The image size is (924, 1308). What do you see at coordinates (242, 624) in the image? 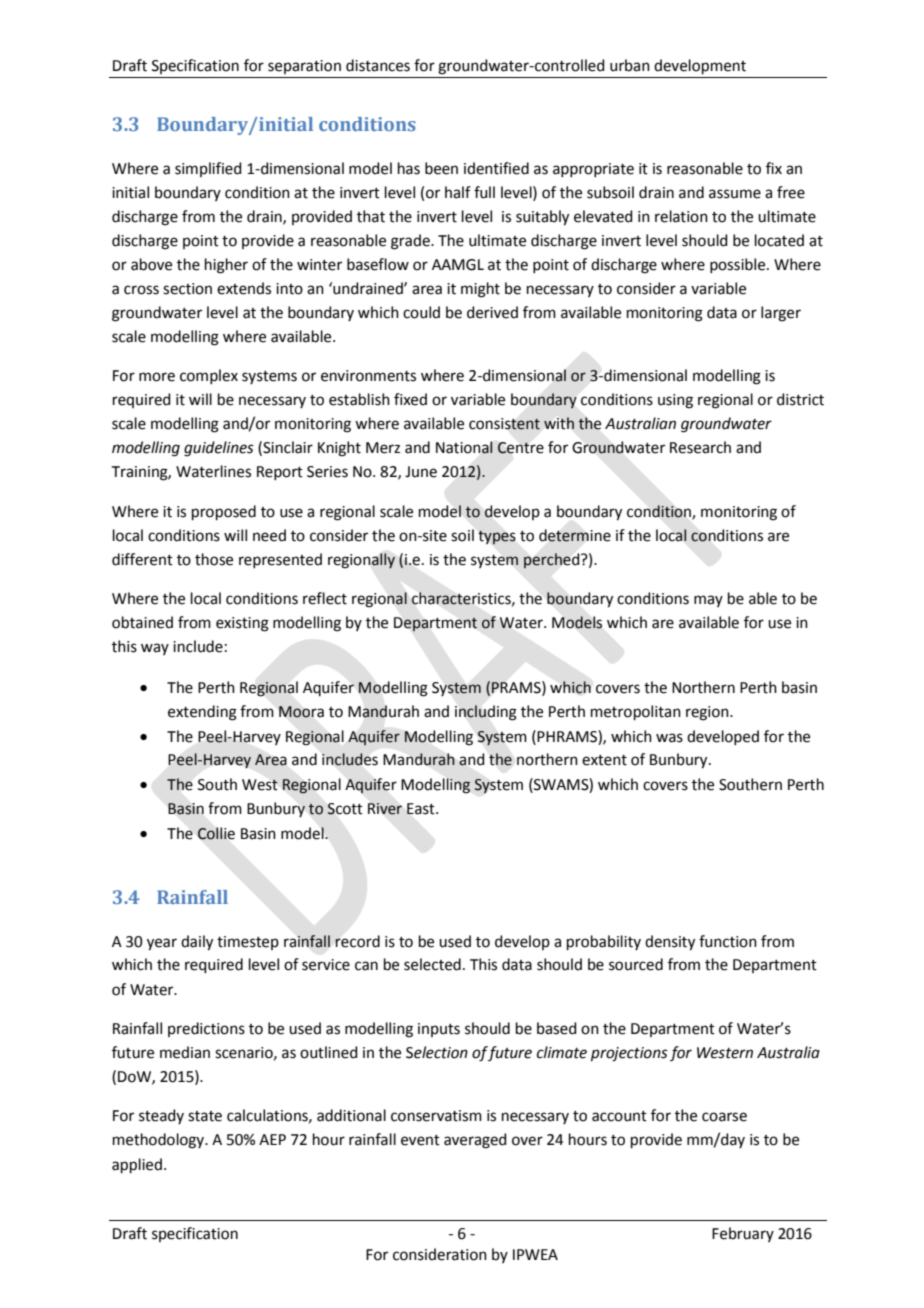
I see `existing` at bounding box center [242, 624].
